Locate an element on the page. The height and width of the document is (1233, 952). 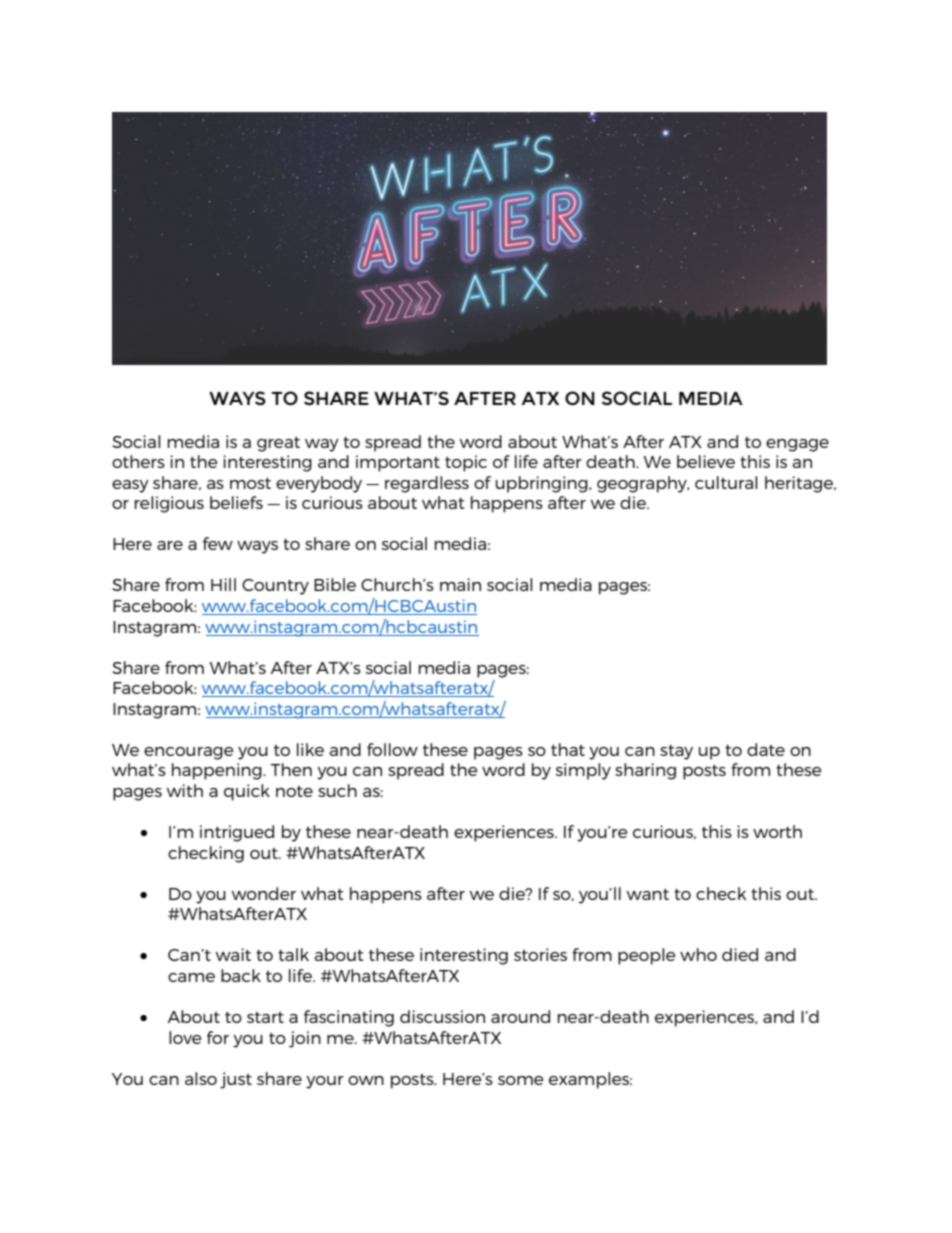
believe is located at coordinates (706, 461).
